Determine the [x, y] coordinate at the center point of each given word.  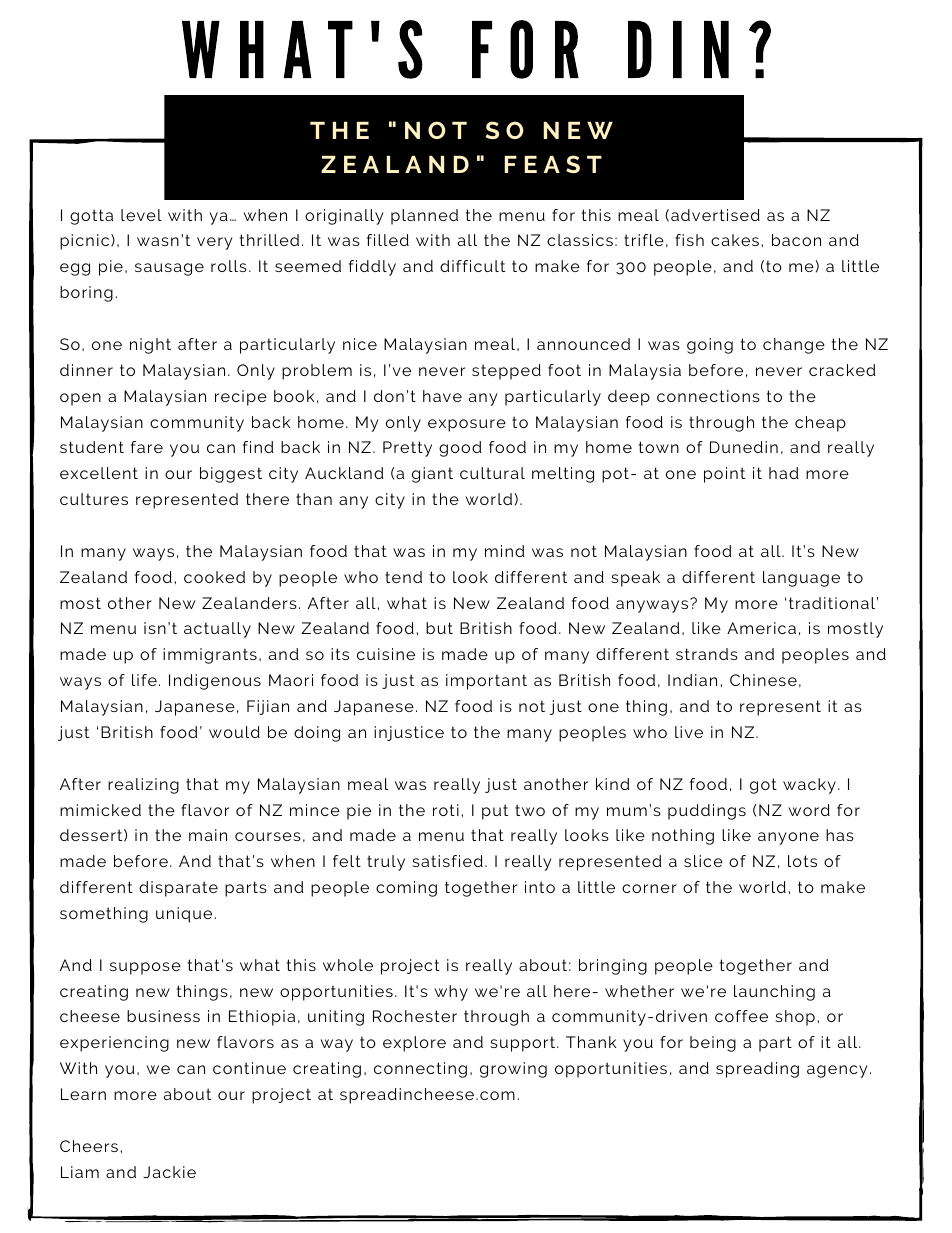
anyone [788, 838]
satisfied [447, 861]
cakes [735, 240]
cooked [214, 577]
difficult [472, 266]
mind [505, 551]
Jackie [169, 1172]
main [208, 835]
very [214, 243]
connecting [420, 1070]
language [801, 579]
